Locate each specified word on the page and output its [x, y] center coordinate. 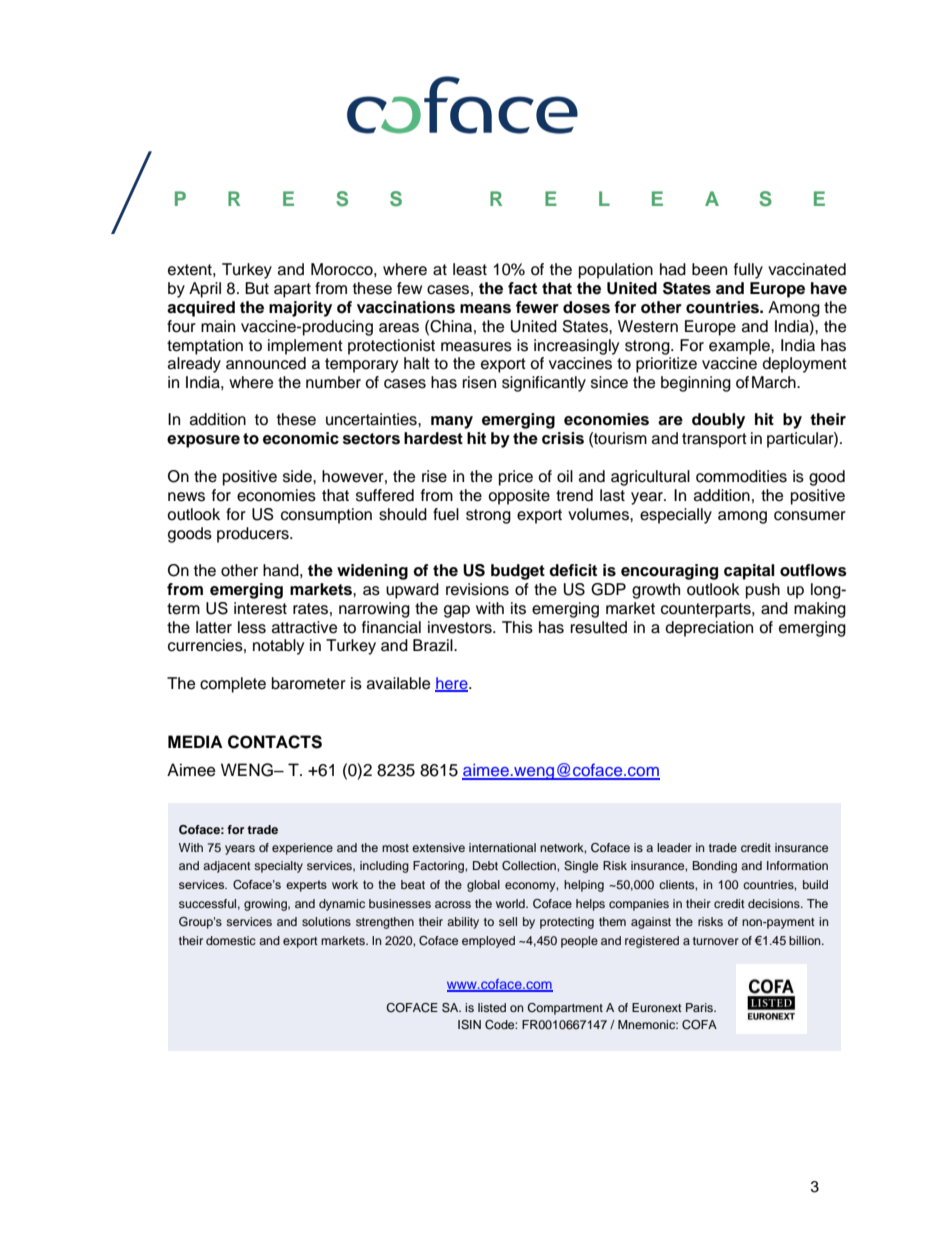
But [257, 288]
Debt [485, 865]
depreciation [709, 629]
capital [749, 572]
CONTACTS [275, 742]
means [485, 309]
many [452, 422]
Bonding [715, 867]
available [398, 683]
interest [260, 608]
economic [301, 438]
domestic [231, 940]
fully [748, 271]
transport [714, 440]
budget [518, 572]
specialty [278, 867]
